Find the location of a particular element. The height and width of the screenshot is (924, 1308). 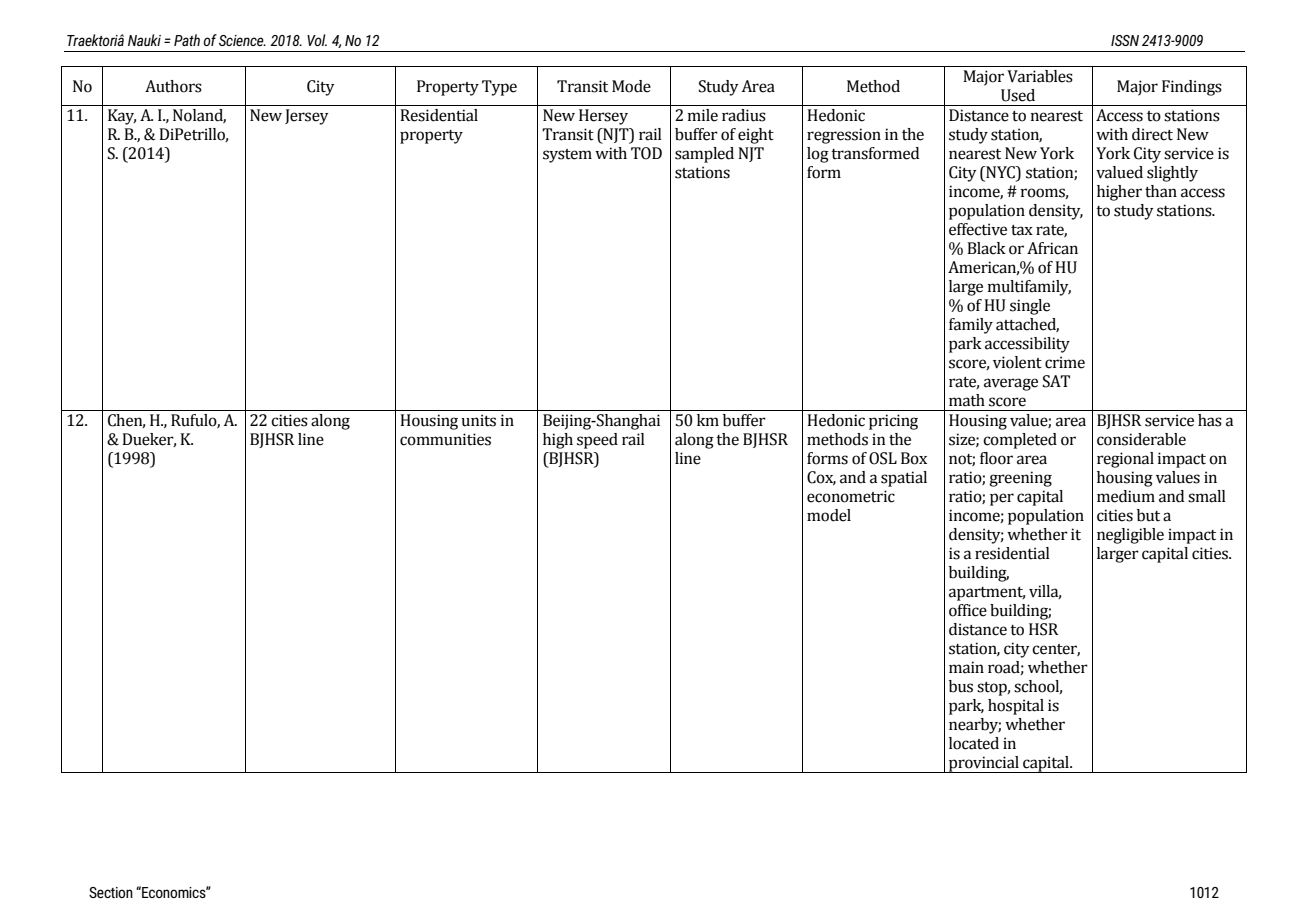

mile is located at coordinates (703, 115).
